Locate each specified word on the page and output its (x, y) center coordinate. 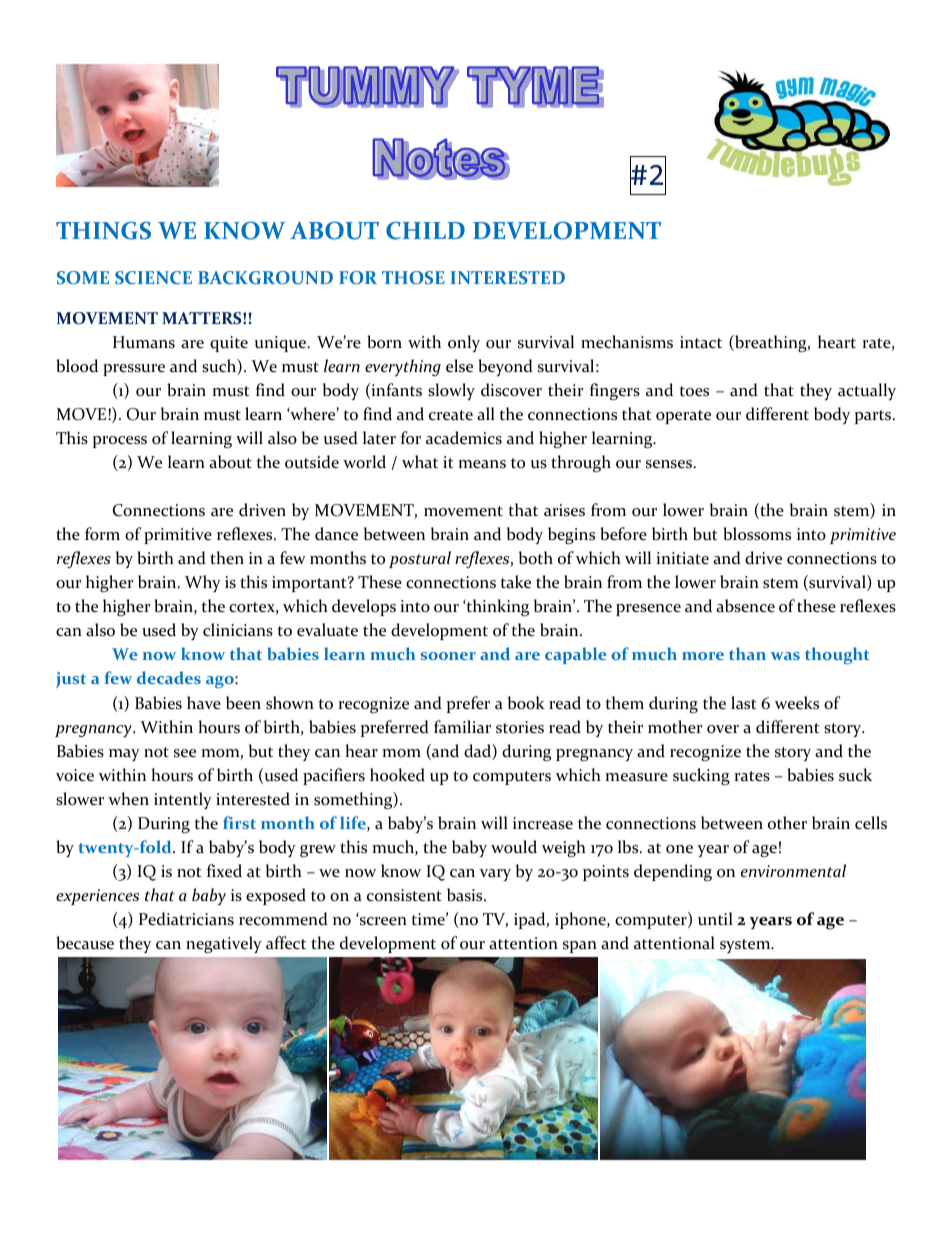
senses (669, 464)
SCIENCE (153, 277)
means (482, 464)
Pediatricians (186, 919)
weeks (797, 703)
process (120, 442)
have (204, 703)
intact (701, 342)
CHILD (425, 231)
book (526, 703)
